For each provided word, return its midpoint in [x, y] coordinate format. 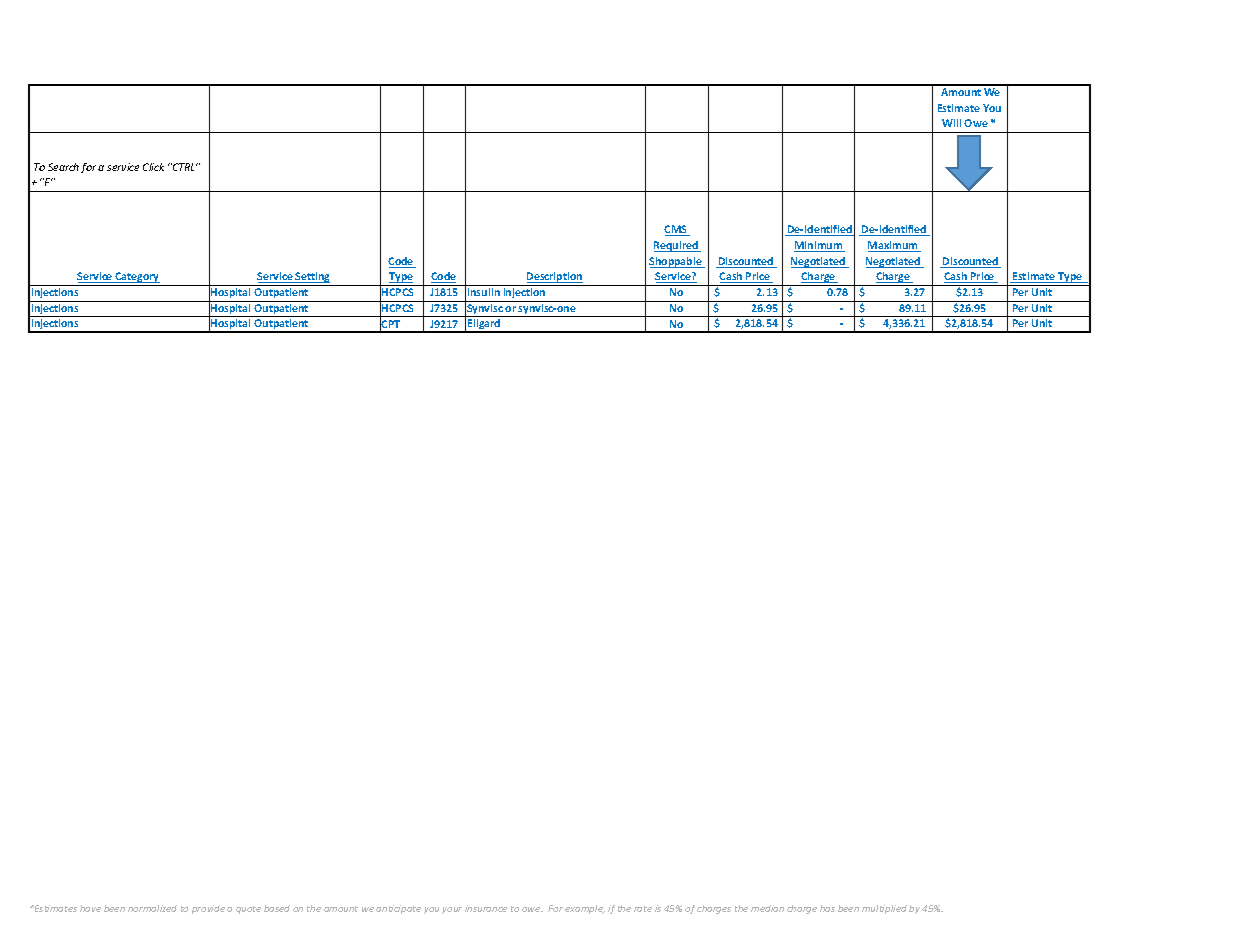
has [827, 908]
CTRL [184, 167]
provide [208, 909]
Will [951, 123]
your [452, 910]
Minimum [819, 246]
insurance [486, 908]
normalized [152, 908]
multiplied [884, 909]
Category [137, 277]
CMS [676, 230]
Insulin [484, 292]
